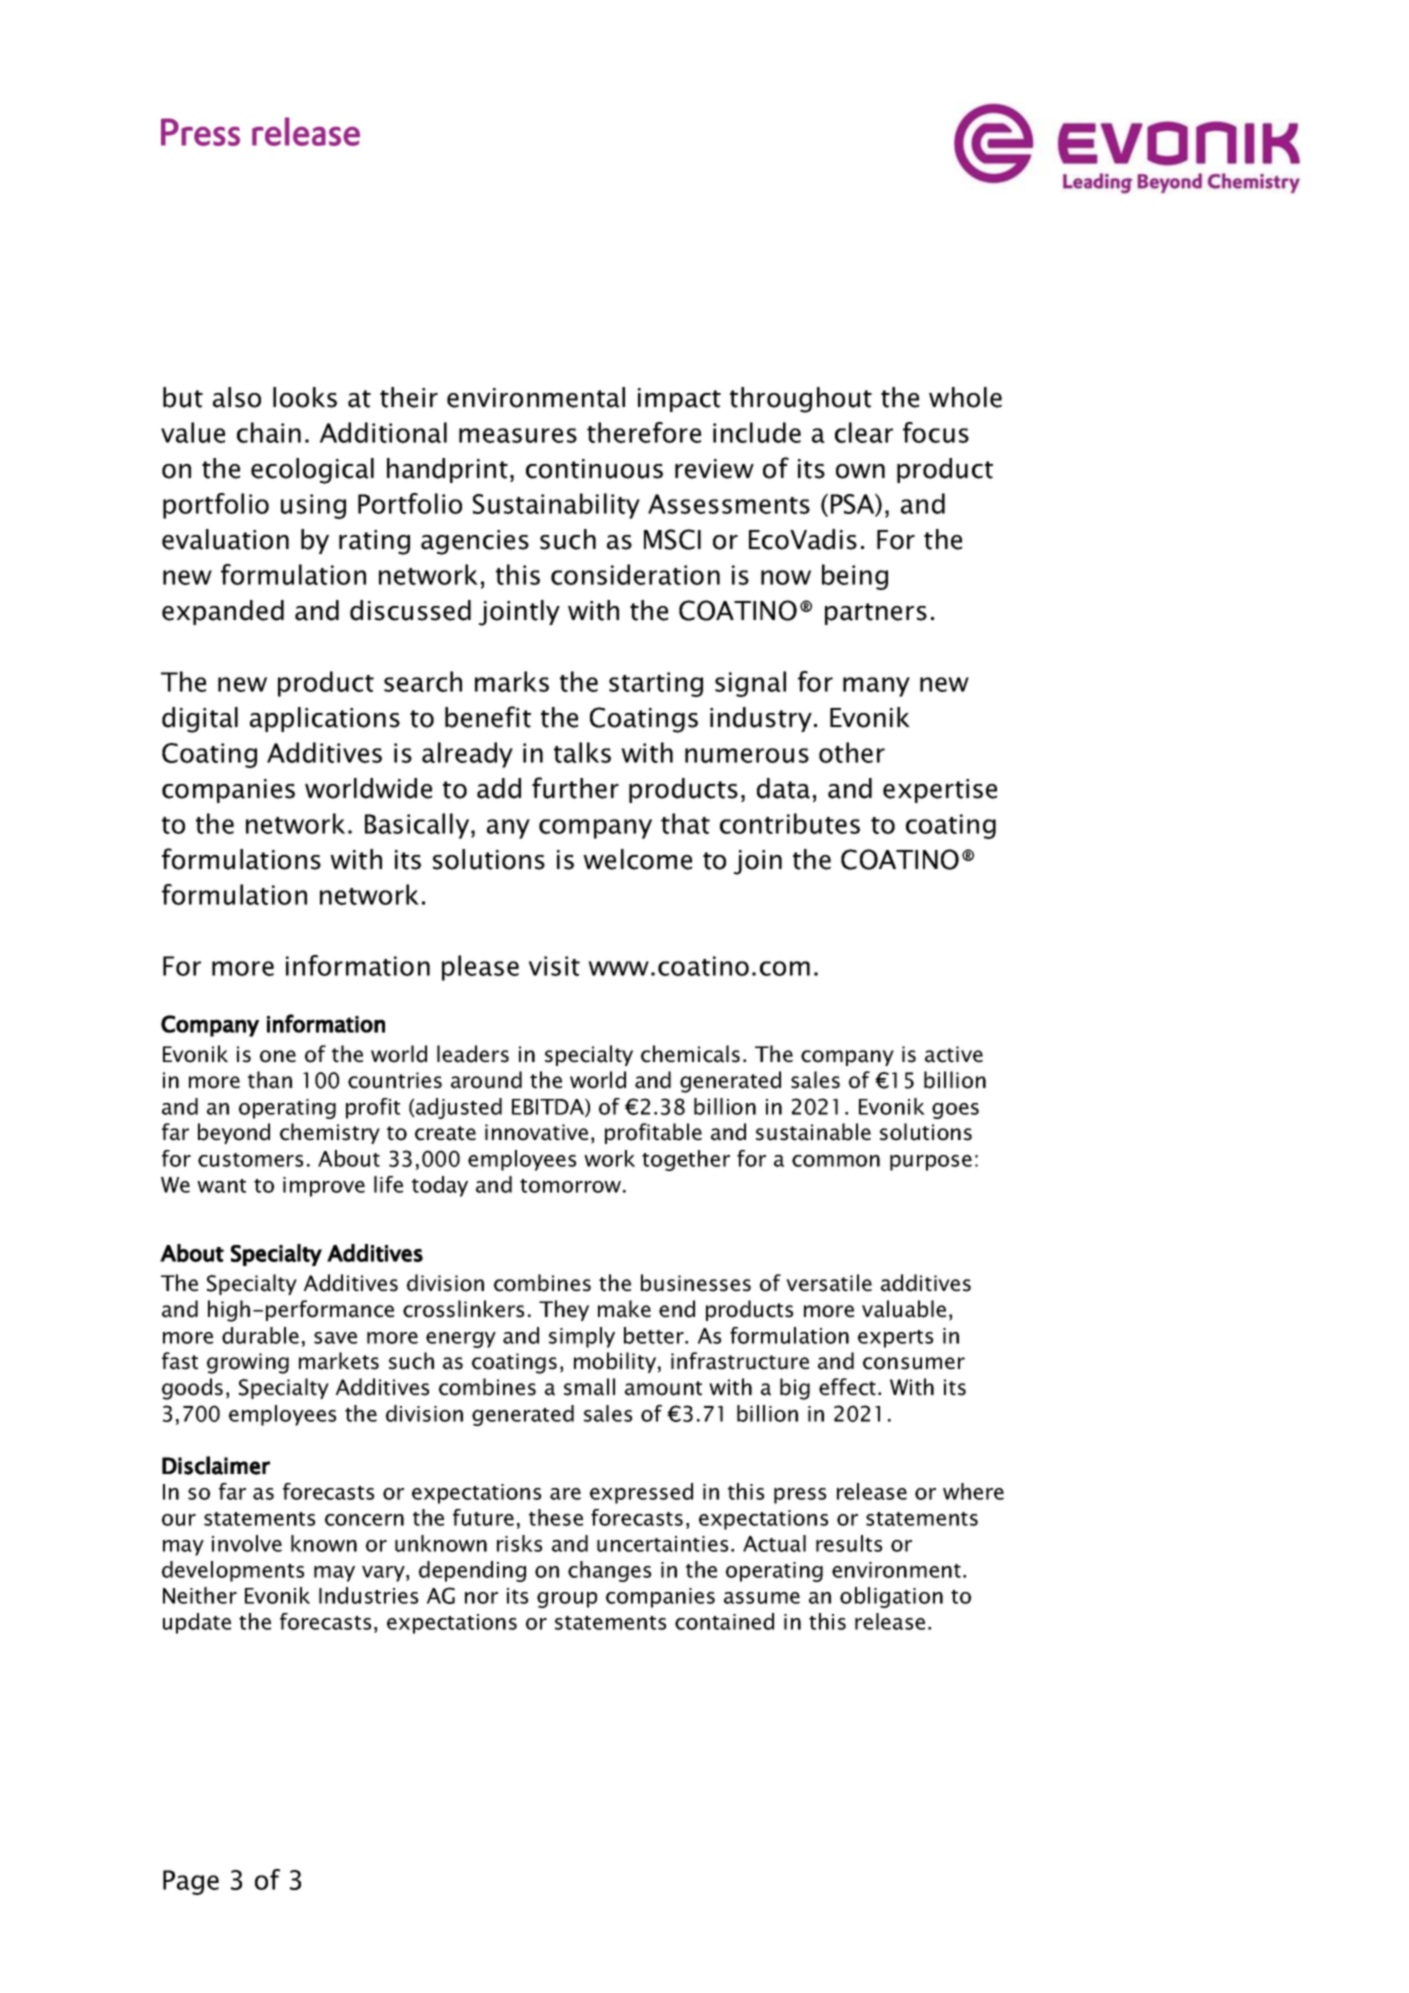  I want to click on active, so click(954, 1054).
